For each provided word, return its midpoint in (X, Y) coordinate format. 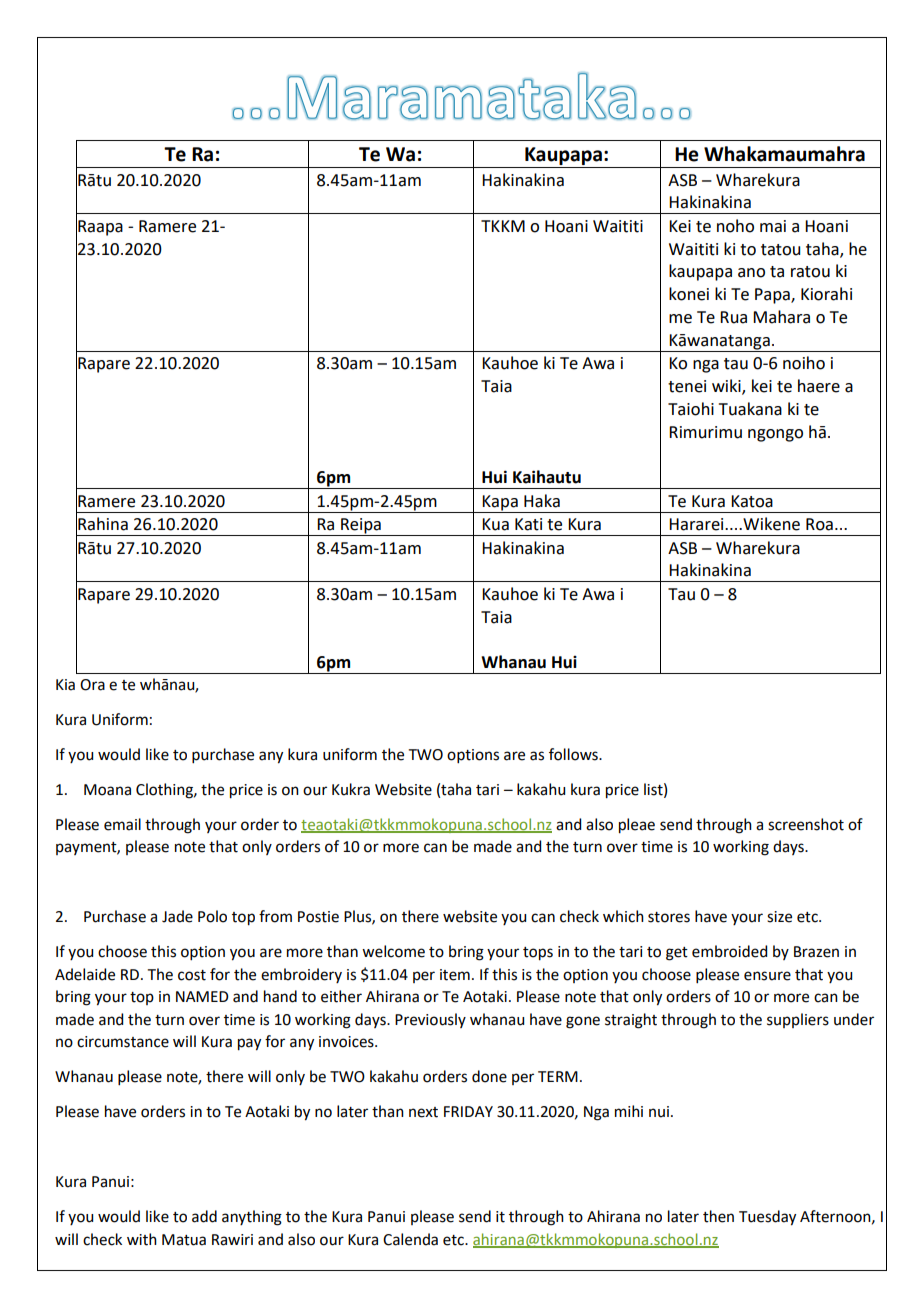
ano (751, 273)
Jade (177, 916)
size (779, 917)
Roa (819, 524)
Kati (528, 524)
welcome (393, 951)
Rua (733, 317)
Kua (495, 524)
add (204, 1216)
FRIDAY (468, 1111)
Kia (65, 685)
